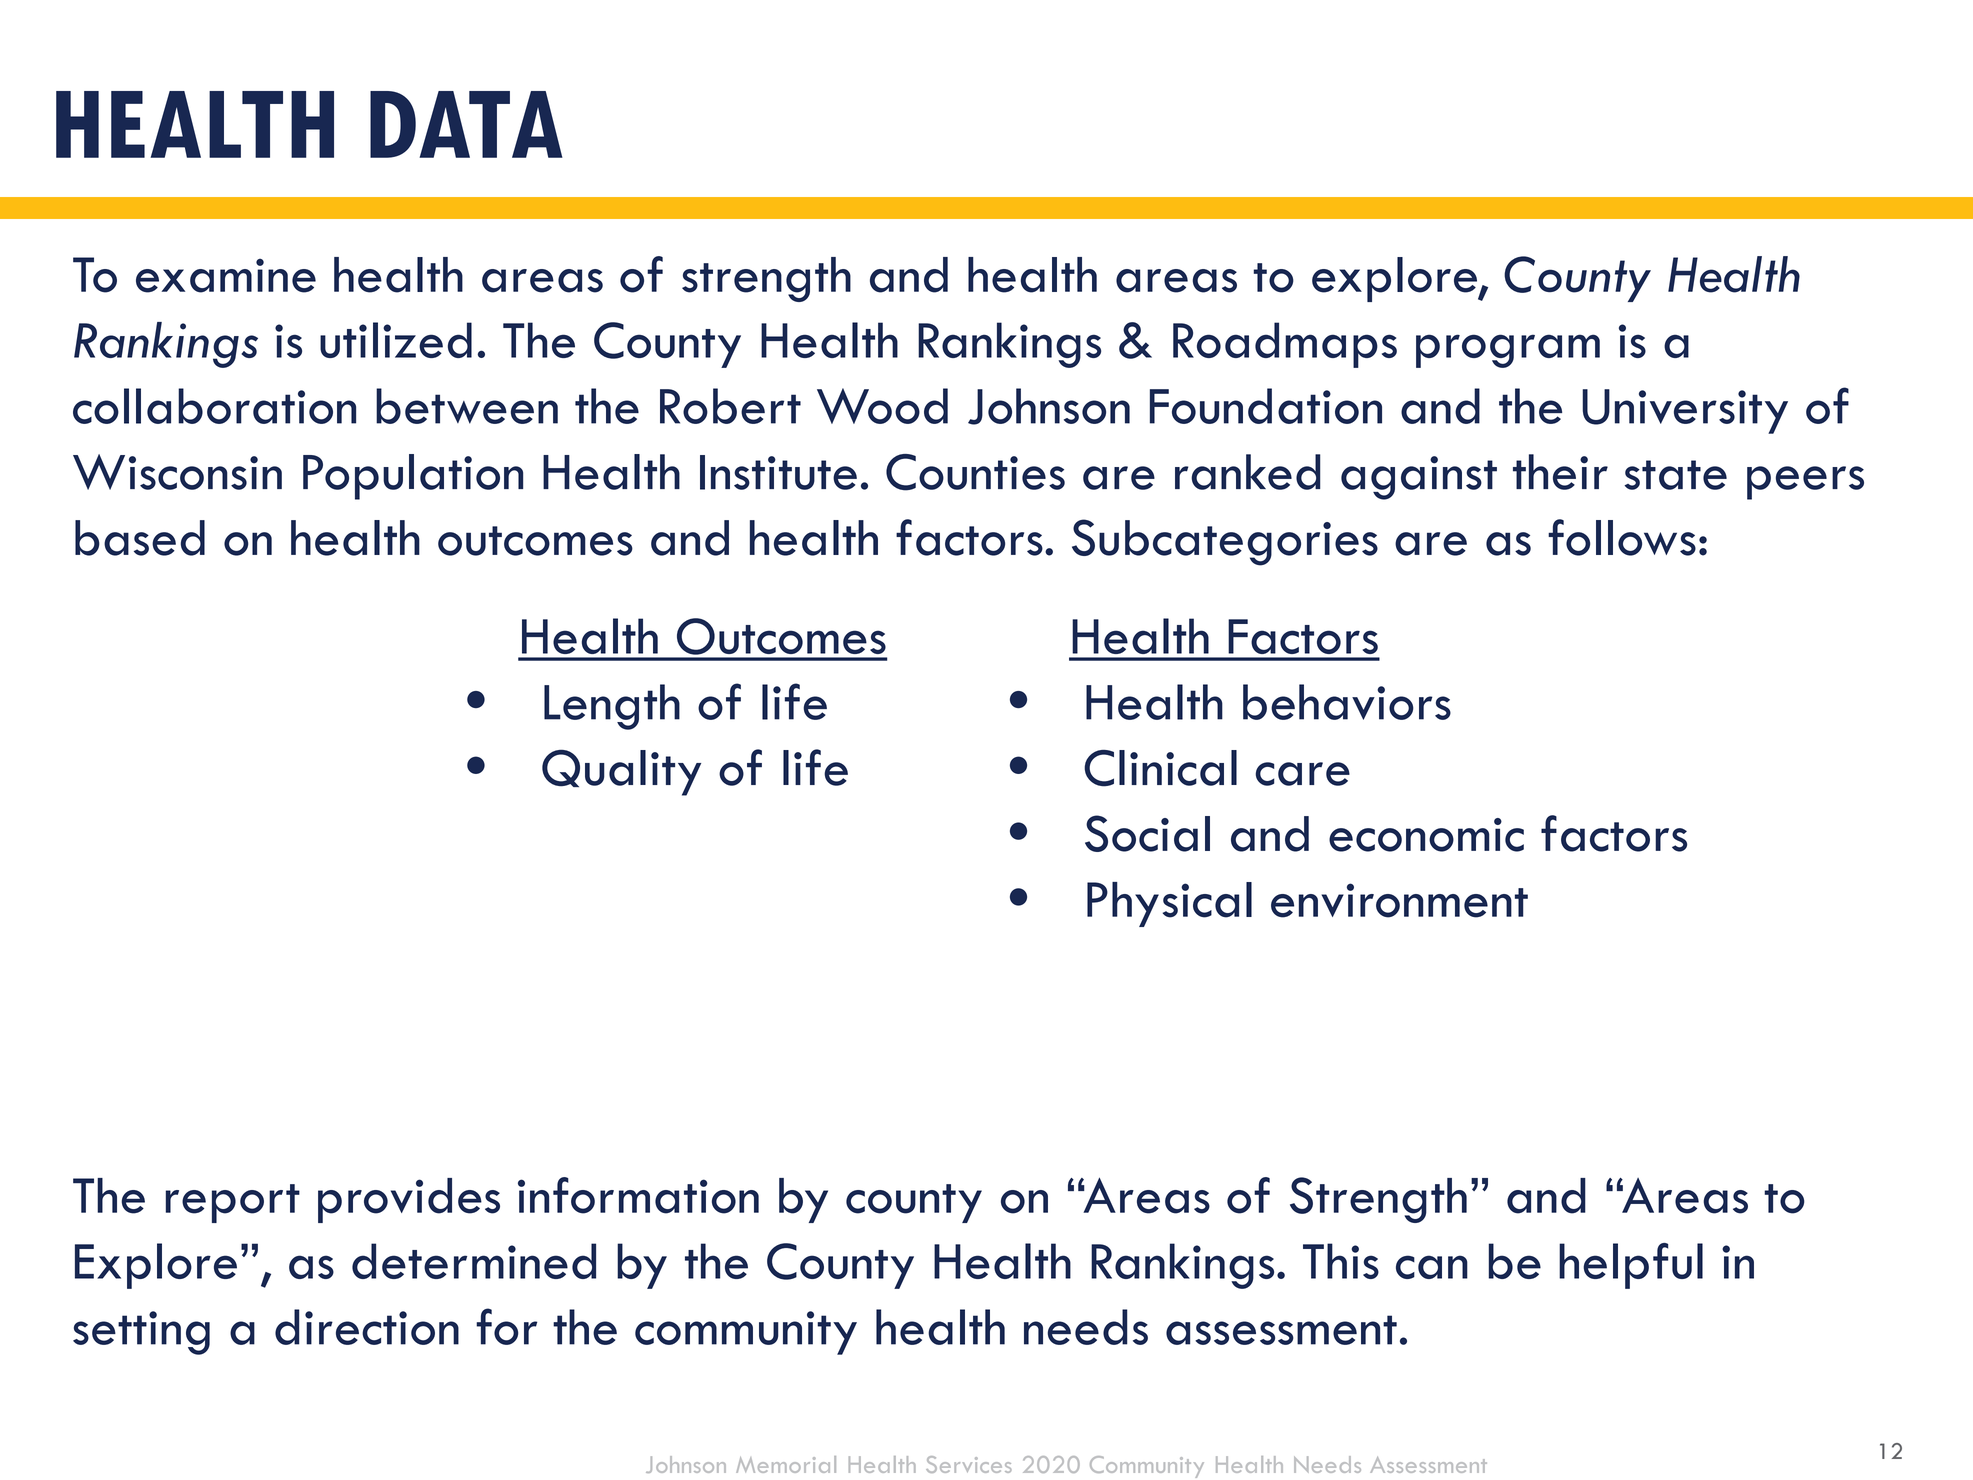 This image has width=1973, height=1480. What do you see at coordinates (1160, 768) in the image?
I see `Clinical` at bounding box center [1160, 768].
